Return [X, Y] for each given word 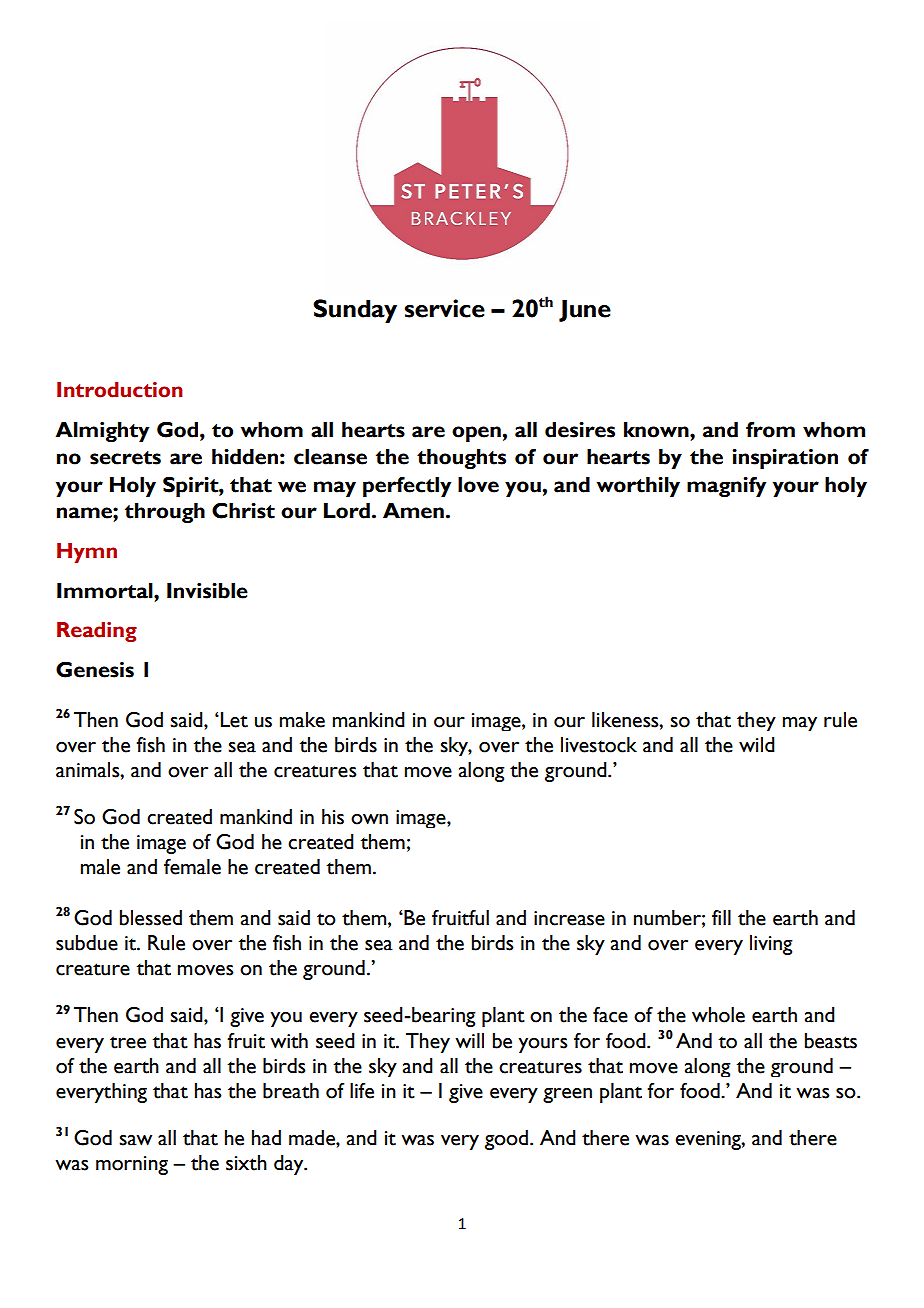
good [506, 1140]
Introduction [119, 390]
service [445, 308]
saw [135, 1140]
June [585, 310]
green [567, 1095]
